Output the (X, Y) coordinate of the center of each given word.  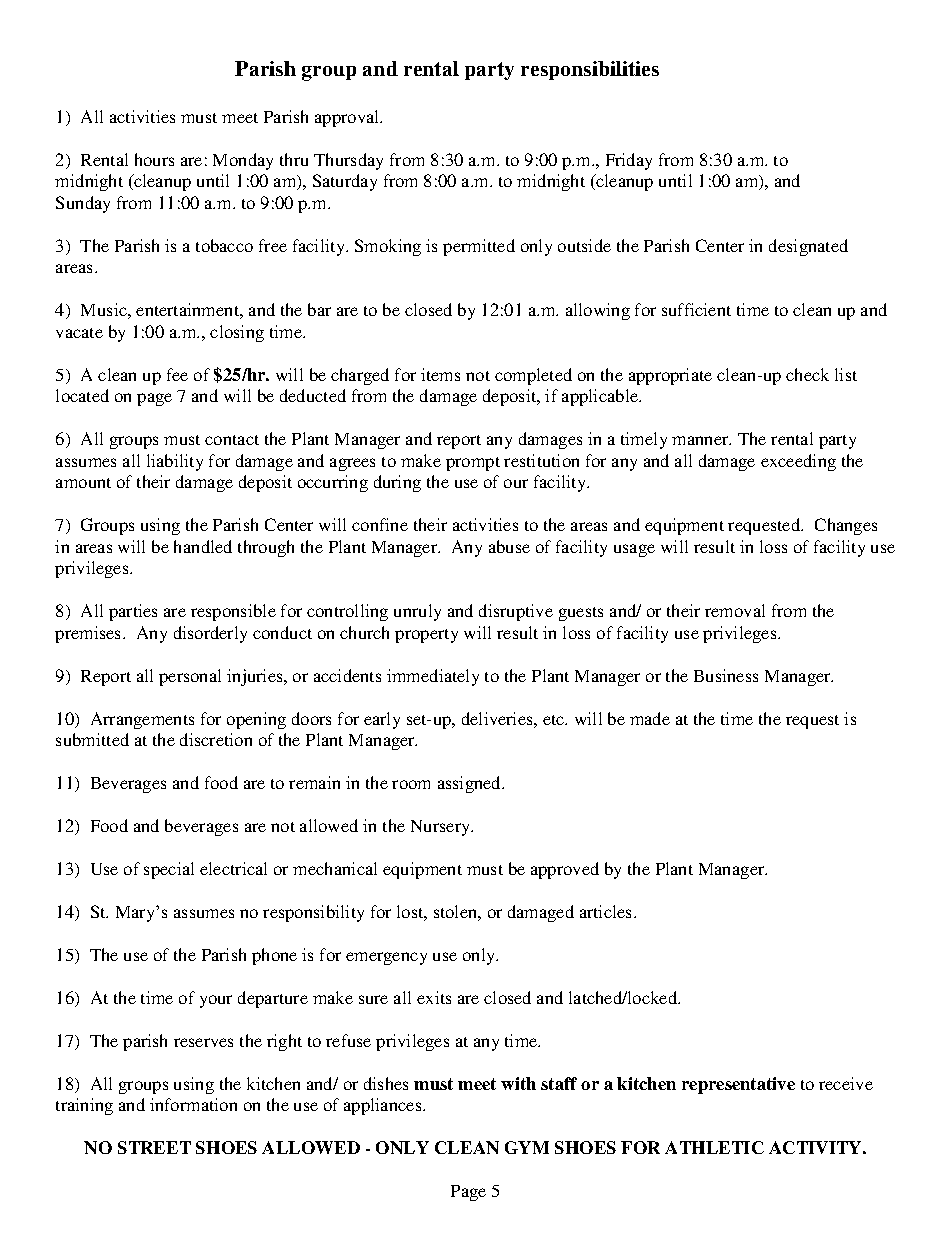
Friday (629, 161)
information (193, 1104)
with (518, 1083)
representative (738, 1085)
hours (154, 159)
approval (348, 118)
